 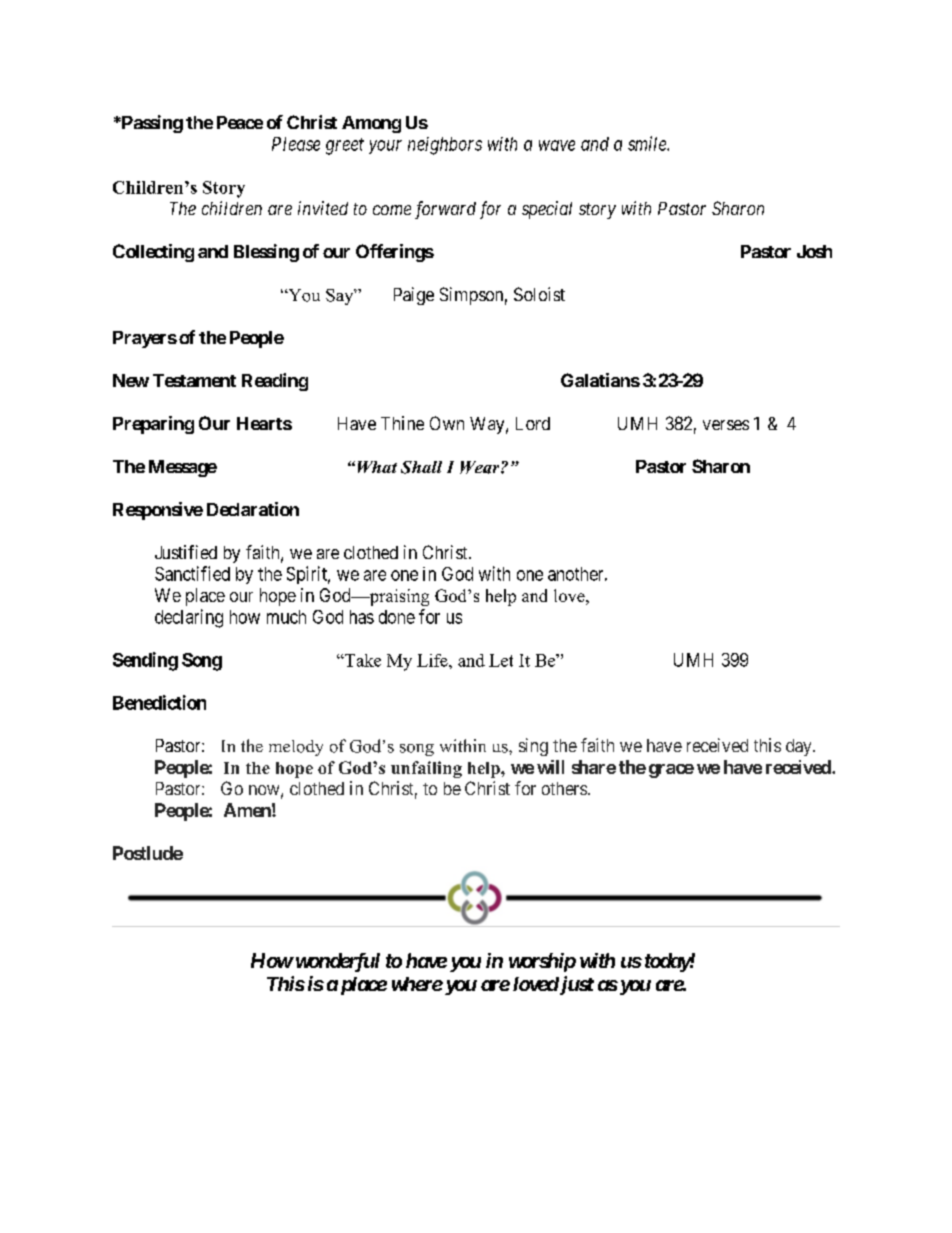 What do you see at coordinates (814, 251) in the screenshot?
I see `Josh` at bounding box center [814, 251].
